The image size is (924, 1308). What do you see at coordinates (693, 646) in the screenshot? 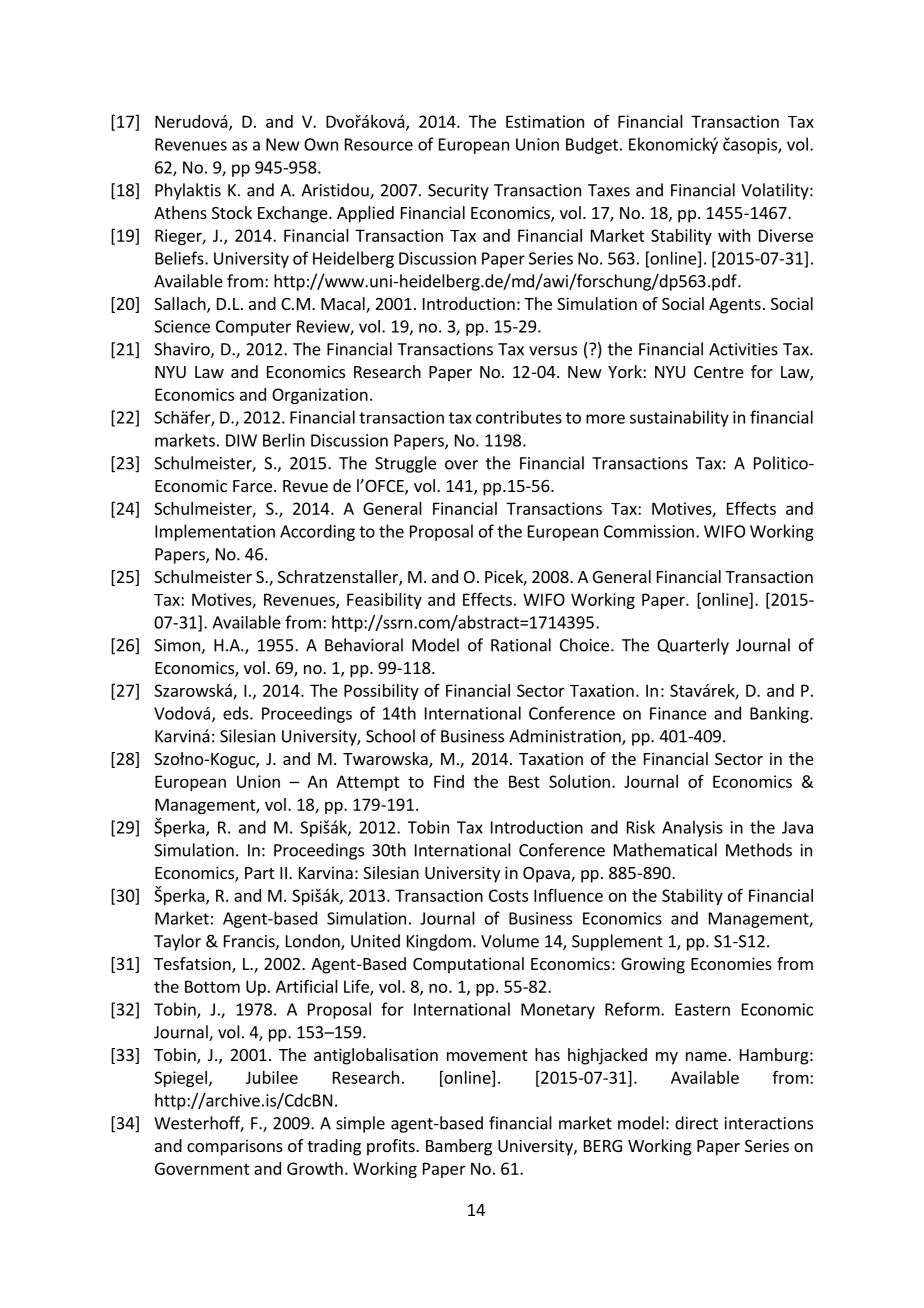
I see `Quarterly` at bounding box center [693, 646].
